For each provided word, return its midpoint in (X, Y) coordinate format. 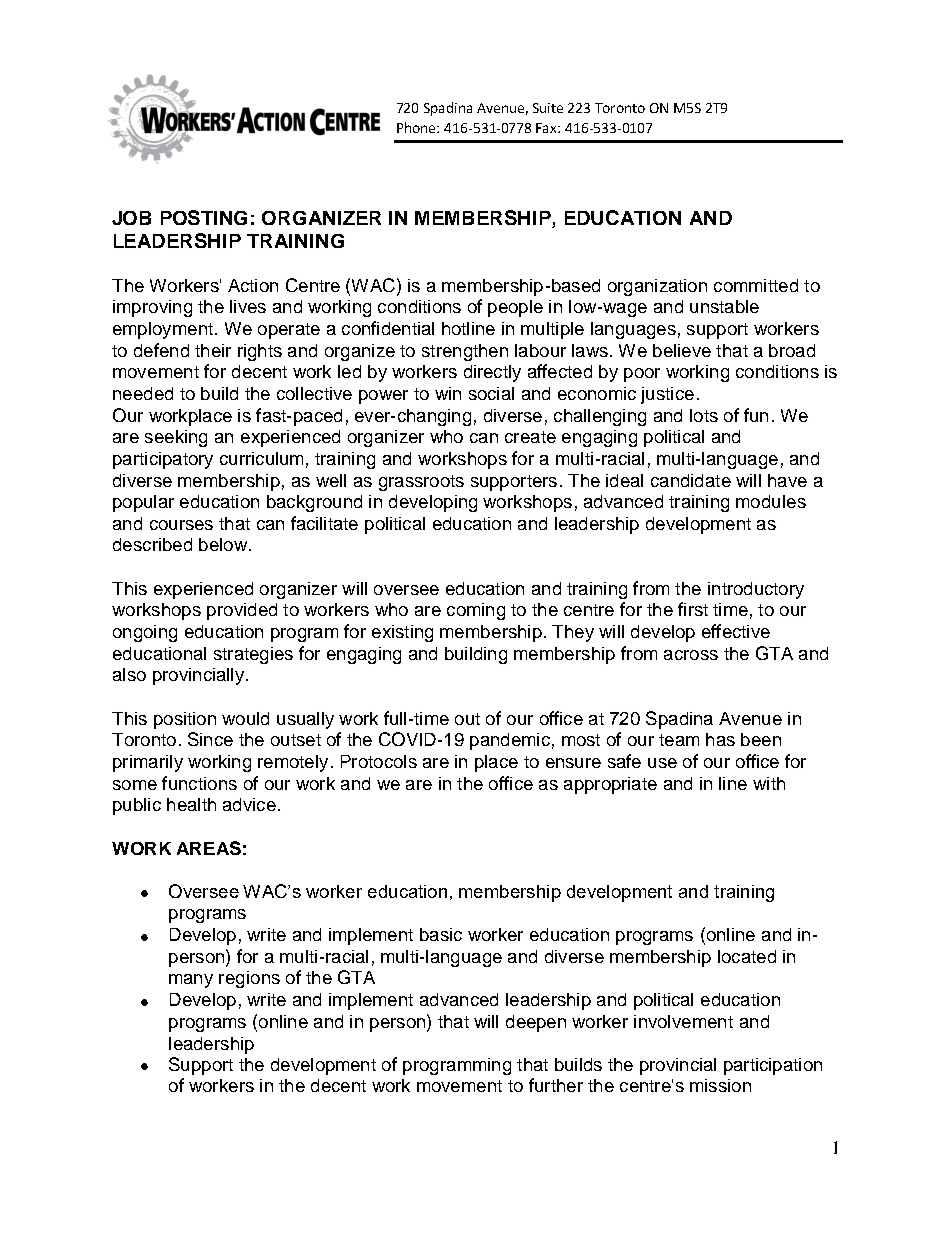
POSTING (204, 217)
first (693, 609)
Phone (417, 127)
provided (242, 611)
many (191, 981)
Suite (548, 108)
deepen (536, 1023)
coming (476, 611)
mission (720, 1085)
